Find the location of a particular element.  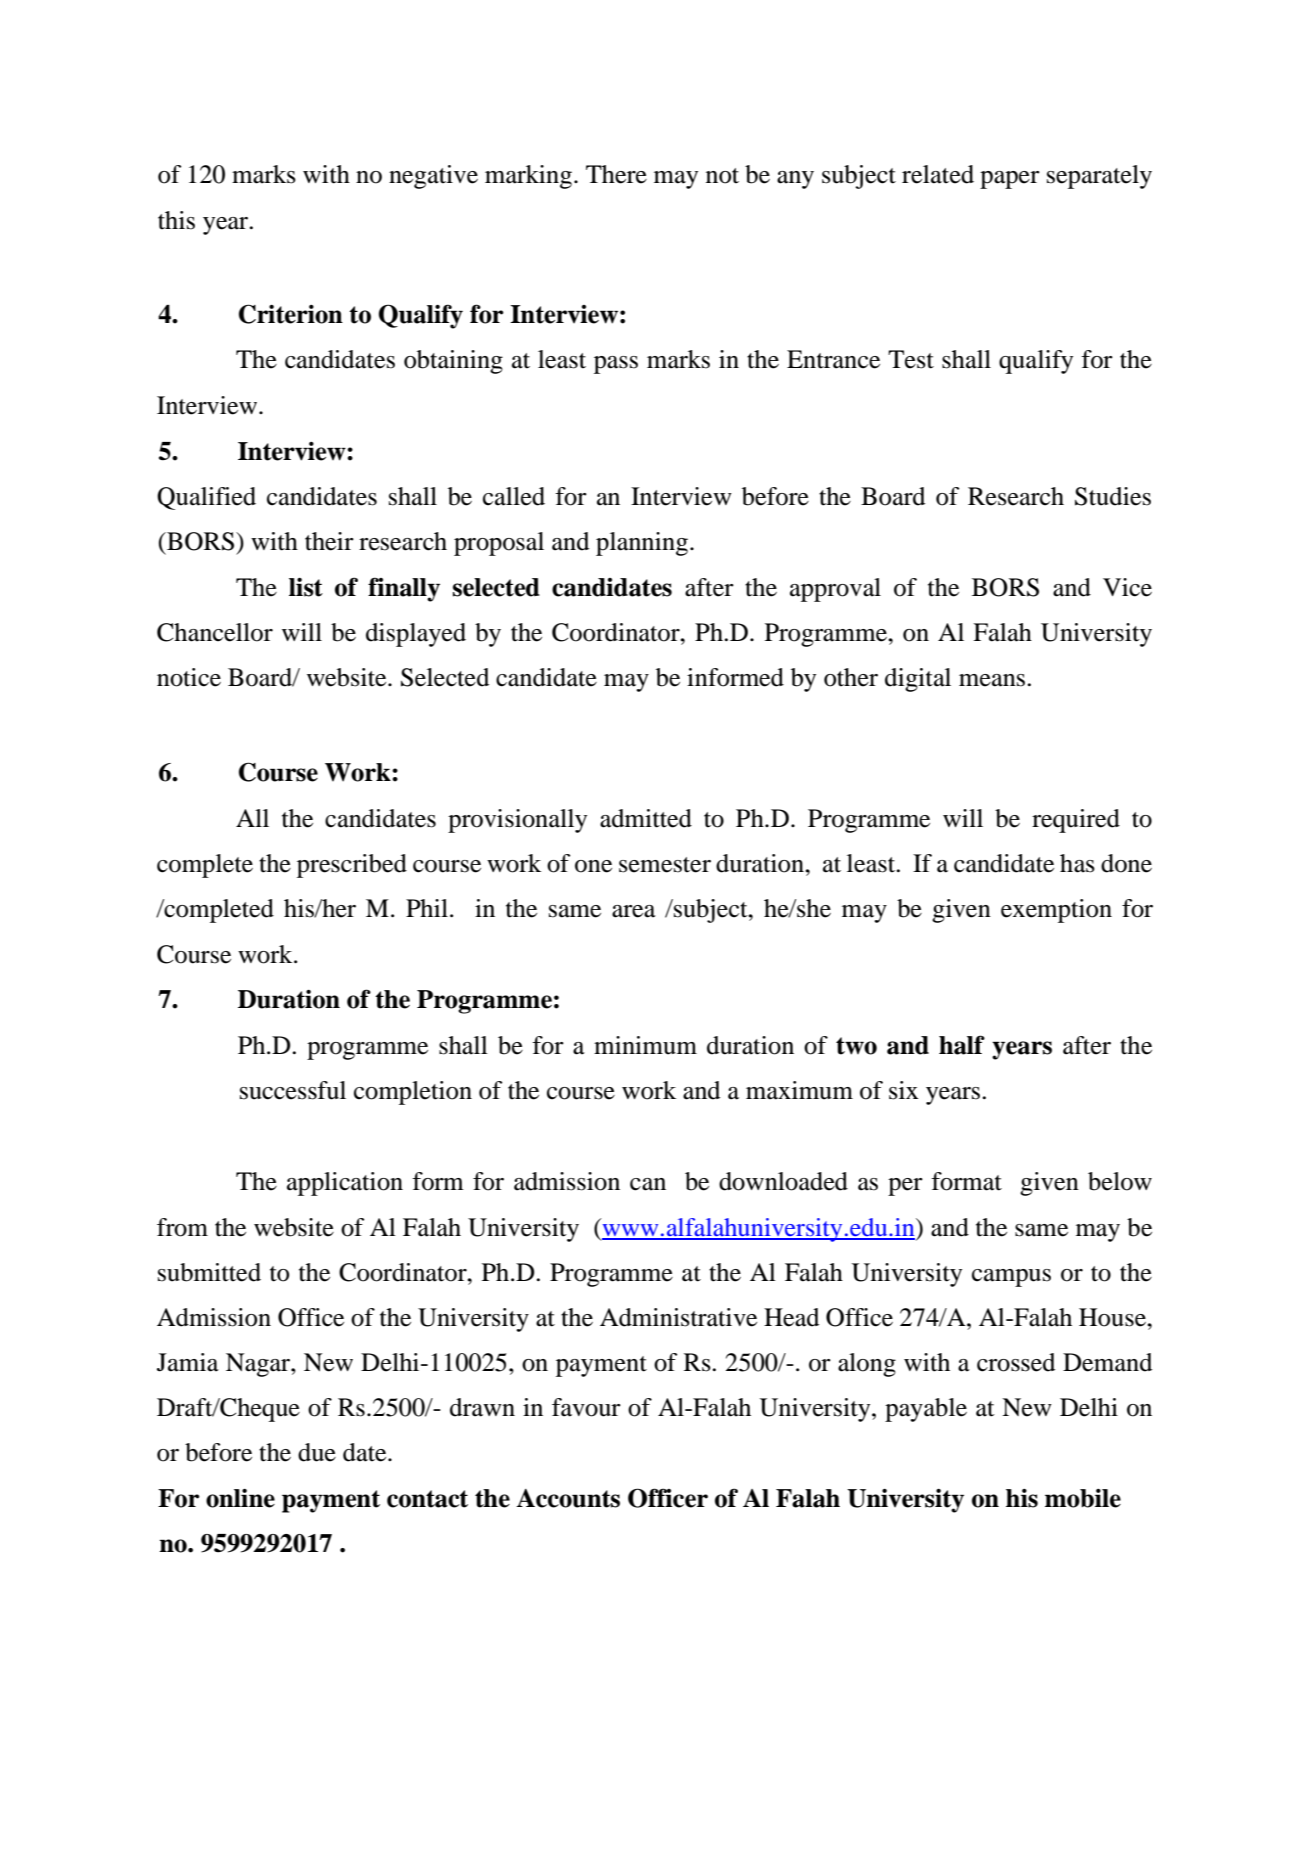

favour is located at coordinates (586, 1407).
